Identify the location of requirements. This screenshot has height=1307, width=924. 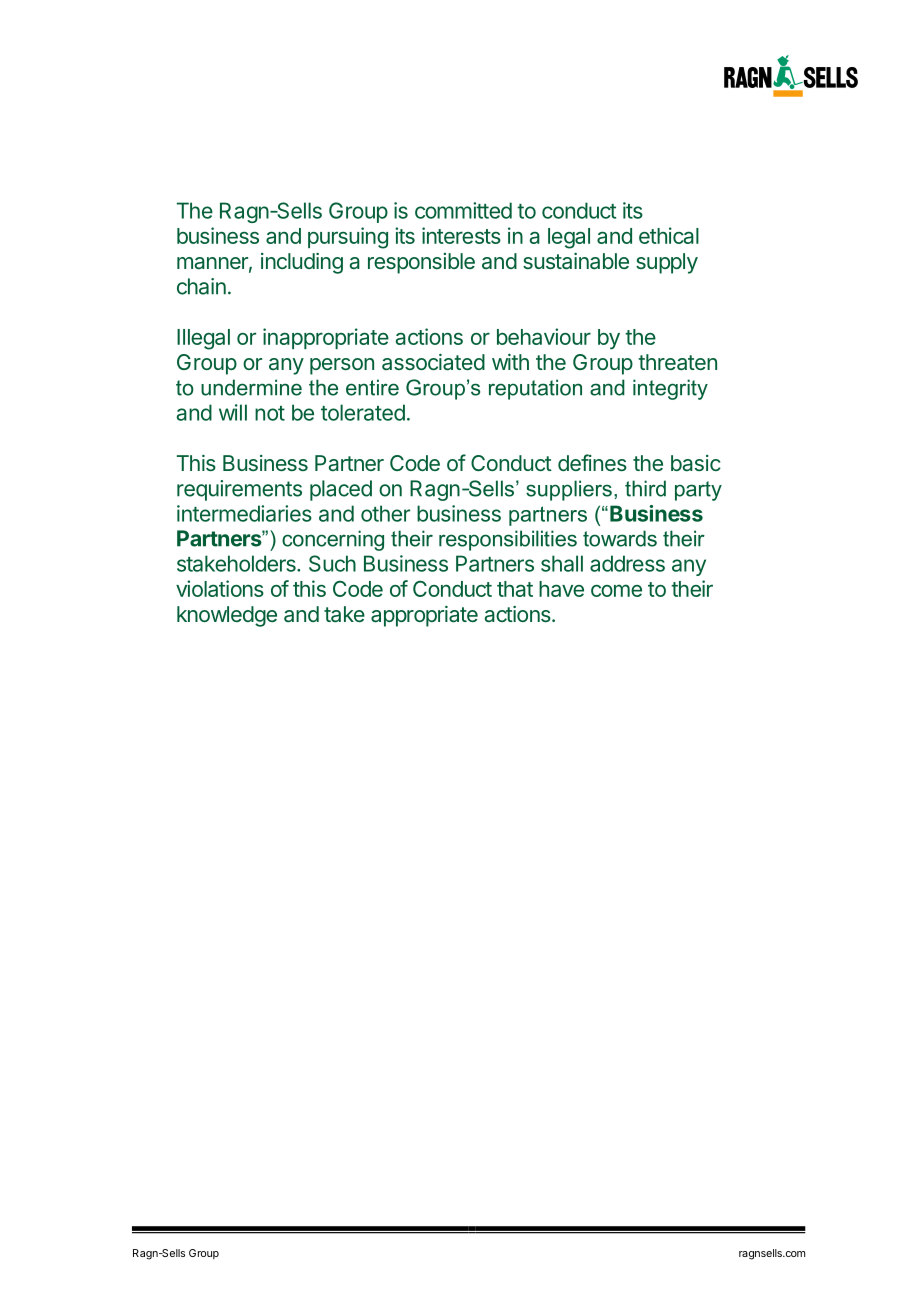
(239, 490).
